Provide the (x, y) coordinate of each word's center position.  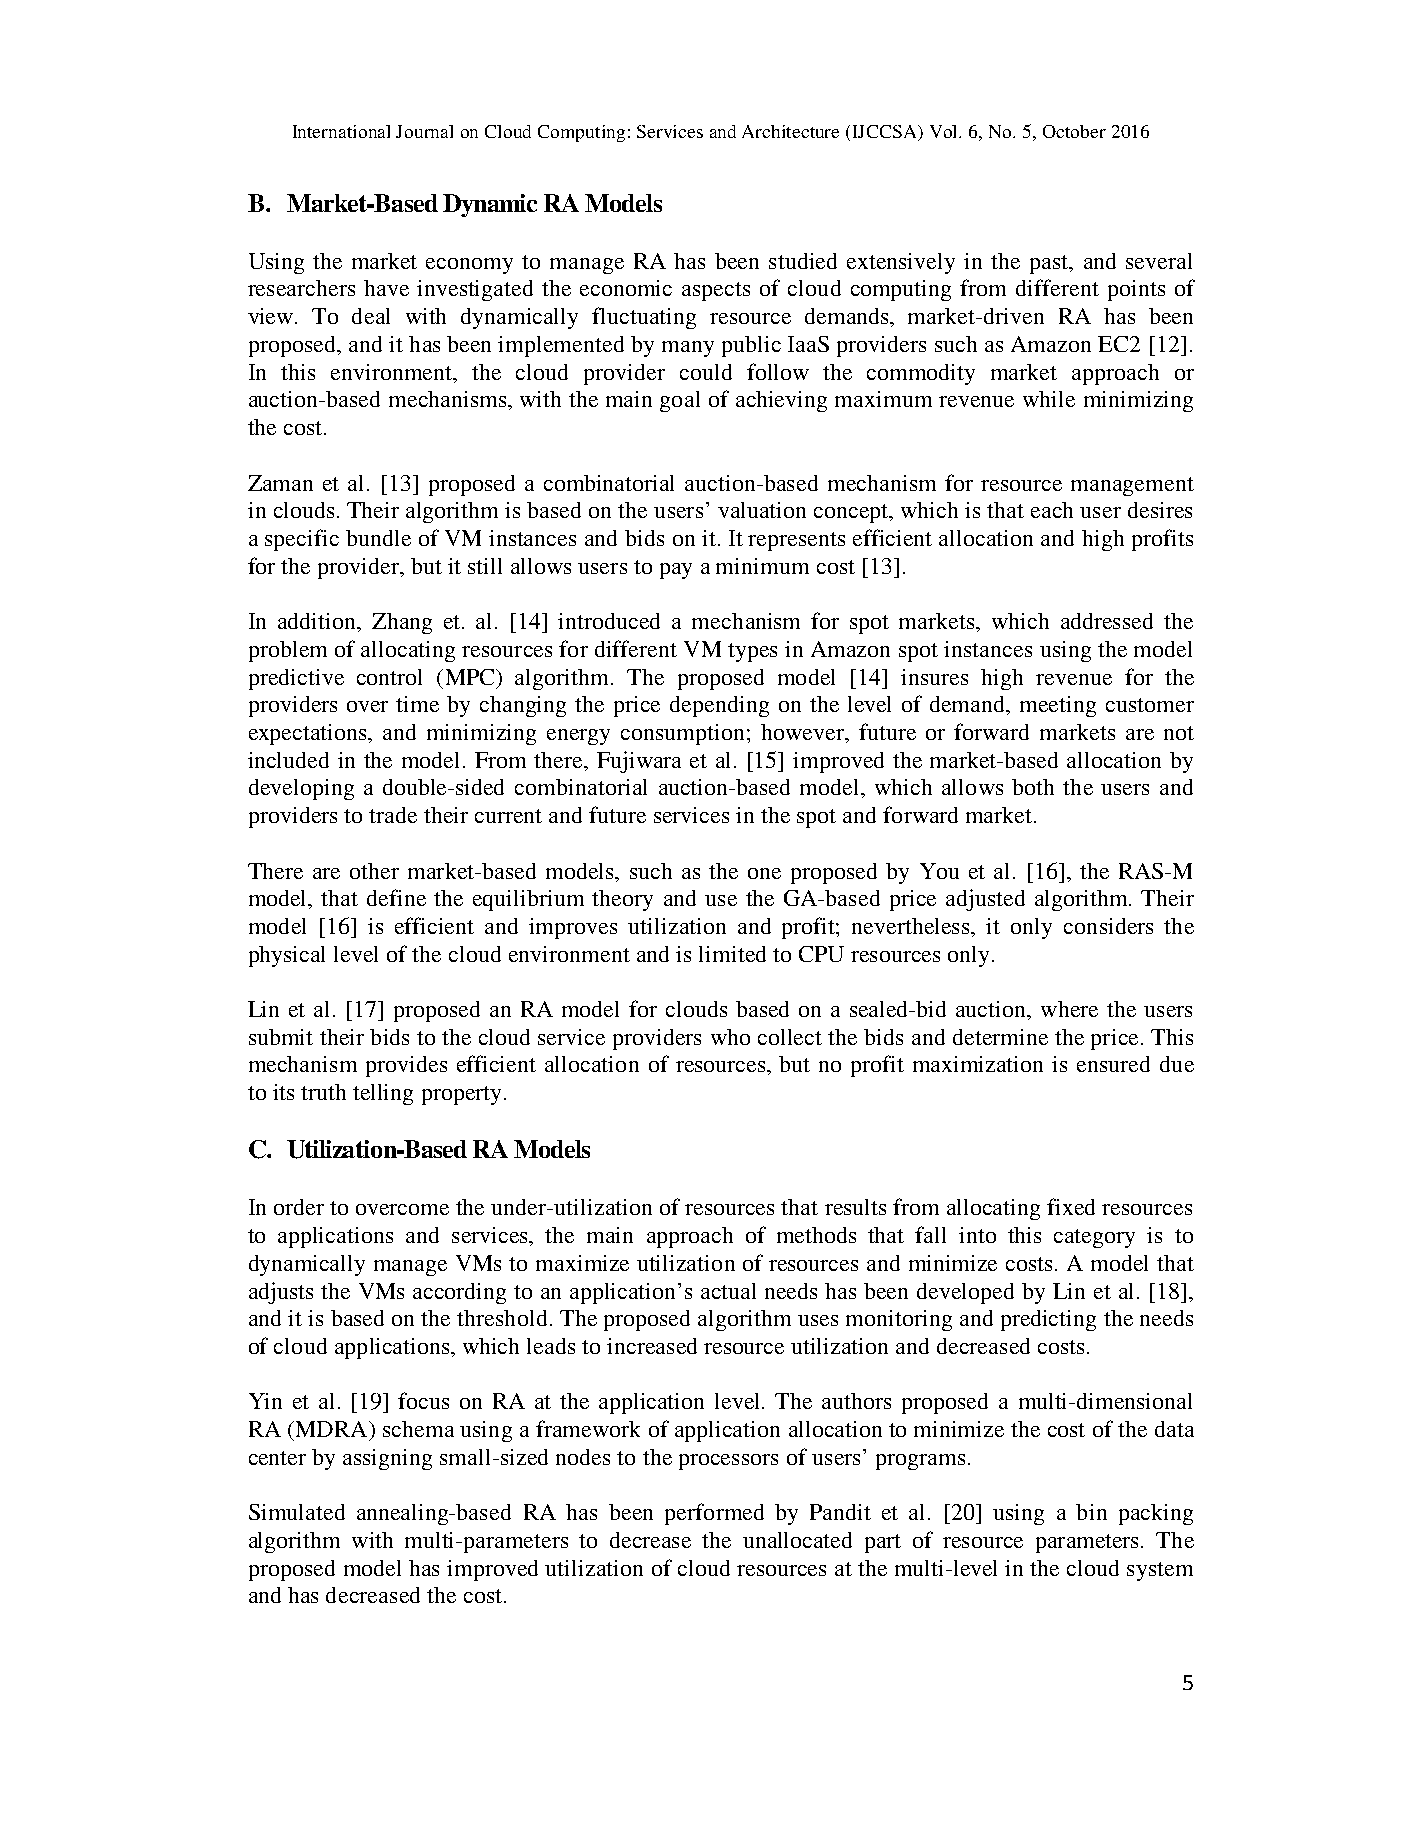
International (341, 131)
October (1074, 131)
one (764, 873)
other (374, 871)
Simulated (297, 1512)
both (1033, 787)
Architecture (790, 131)
